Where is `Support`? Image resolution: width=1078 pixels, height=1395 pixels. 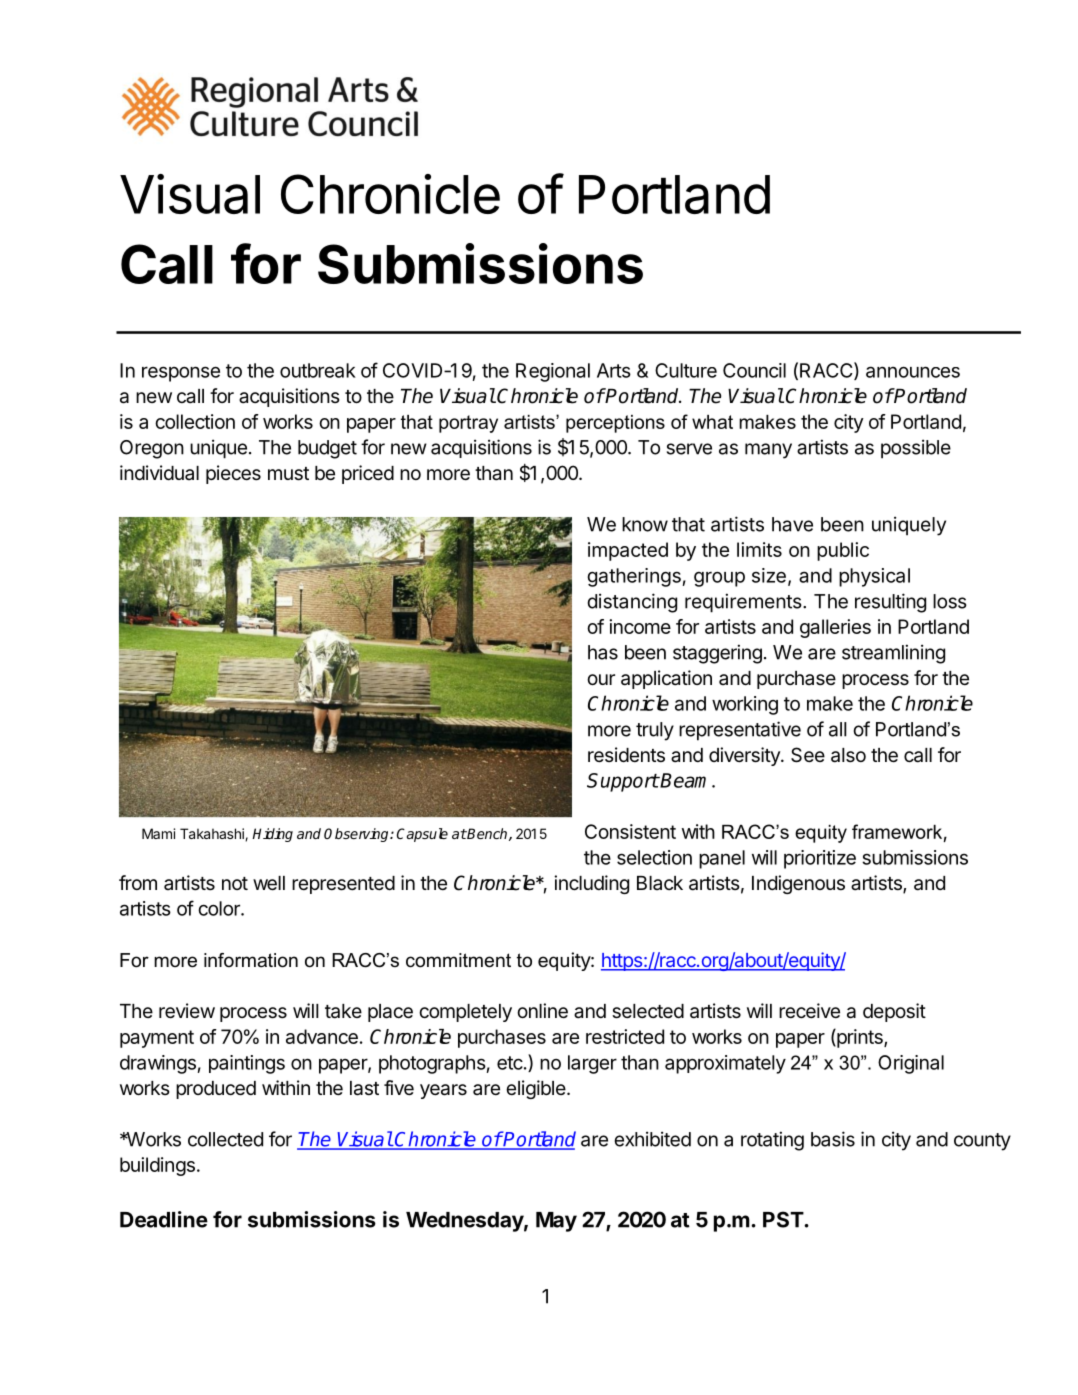
Support is located at coordinates (623, 782).
